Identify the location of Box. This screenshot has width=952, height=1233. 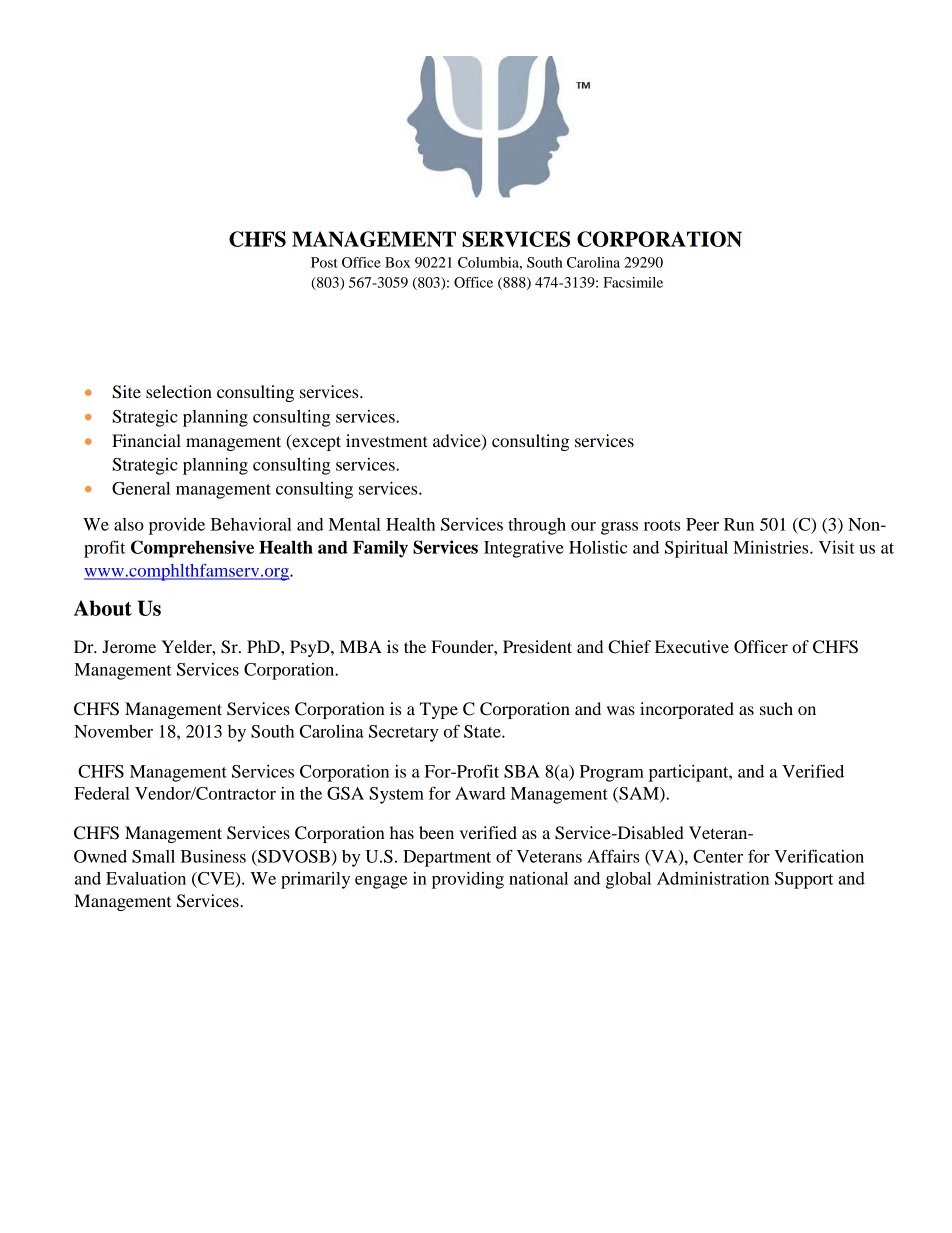
(397, 262).
